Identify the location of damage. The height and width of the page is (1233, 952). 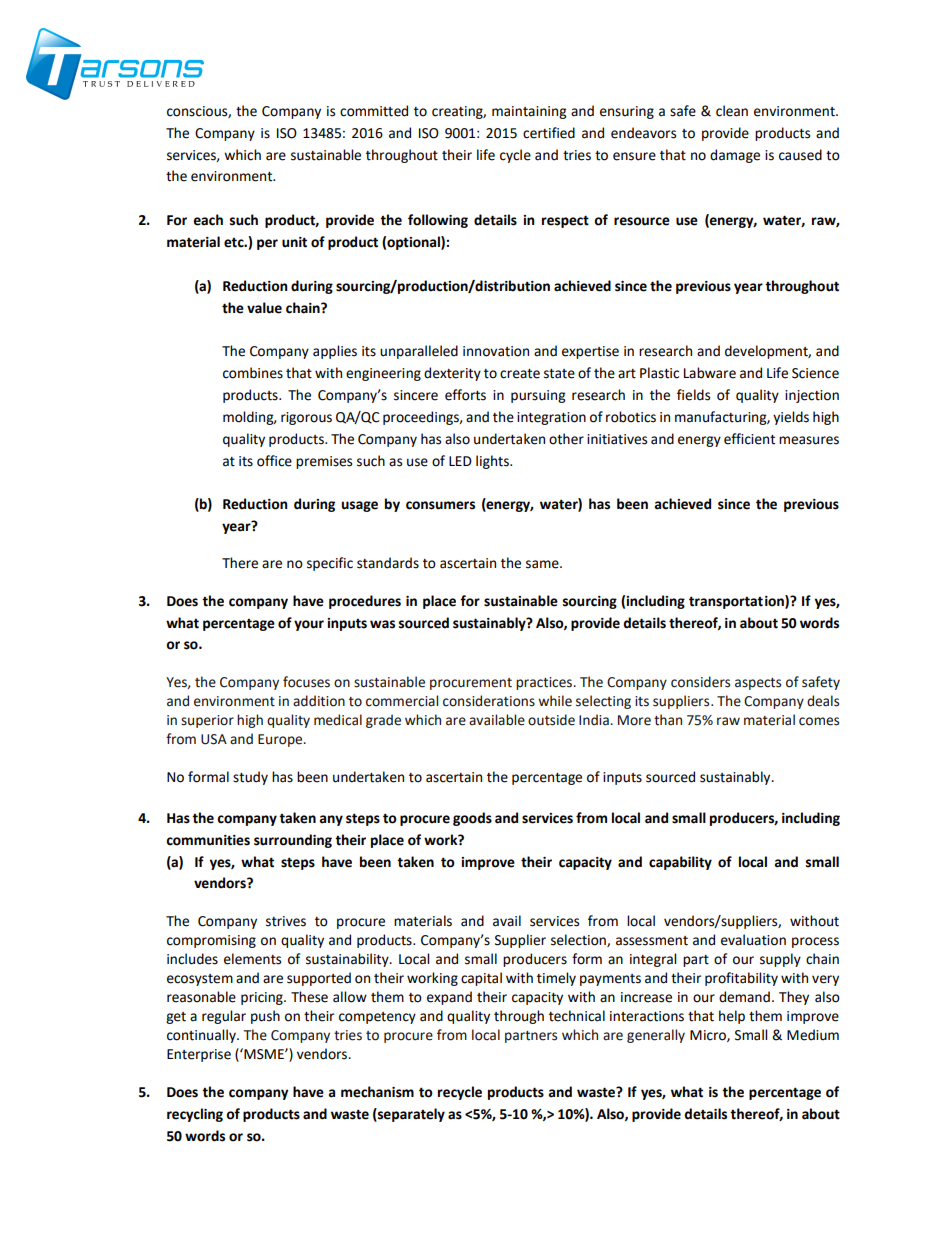
(735, 156).
